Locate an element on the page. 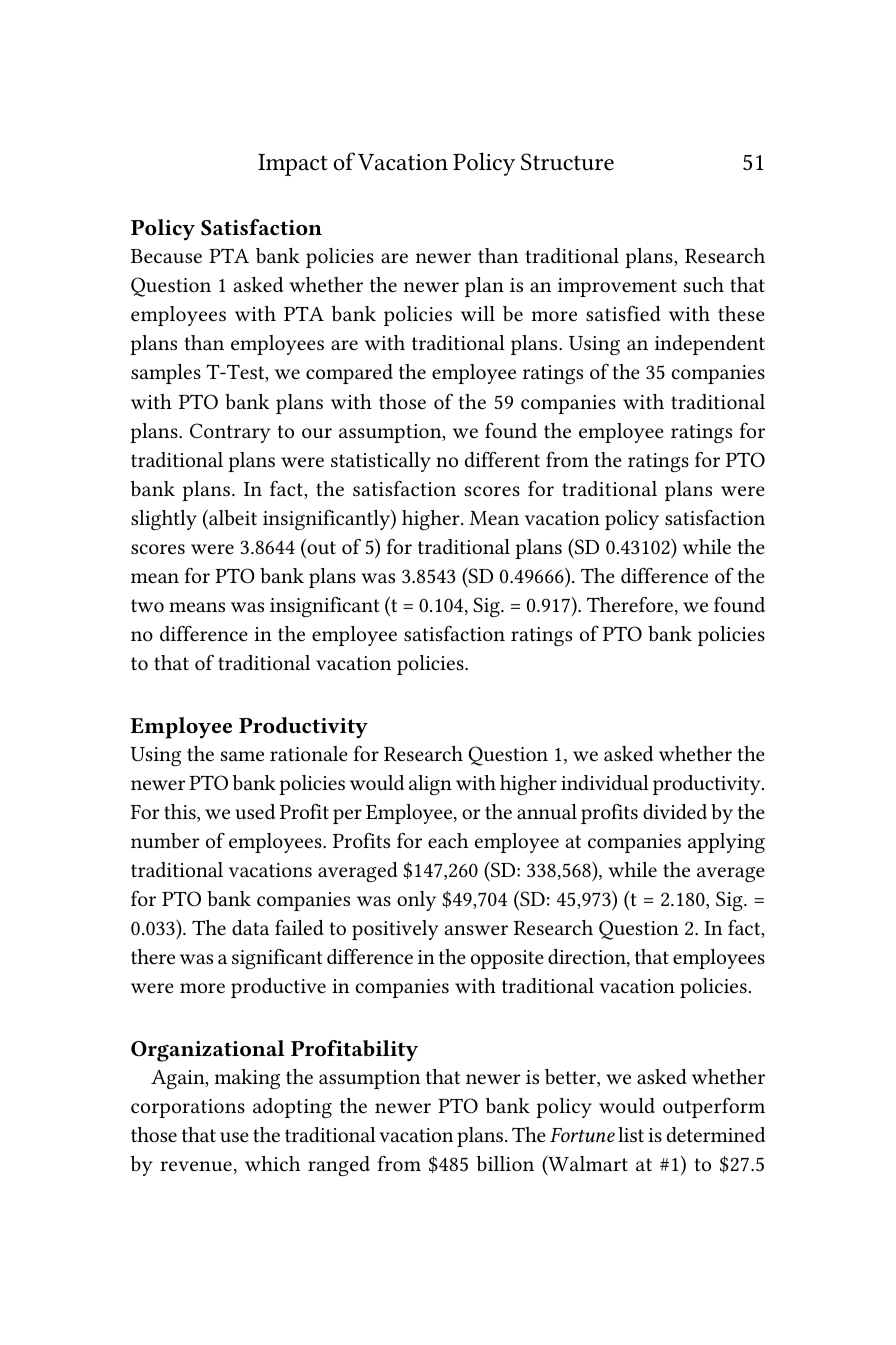  list is located at coordinates (631, 1134).
